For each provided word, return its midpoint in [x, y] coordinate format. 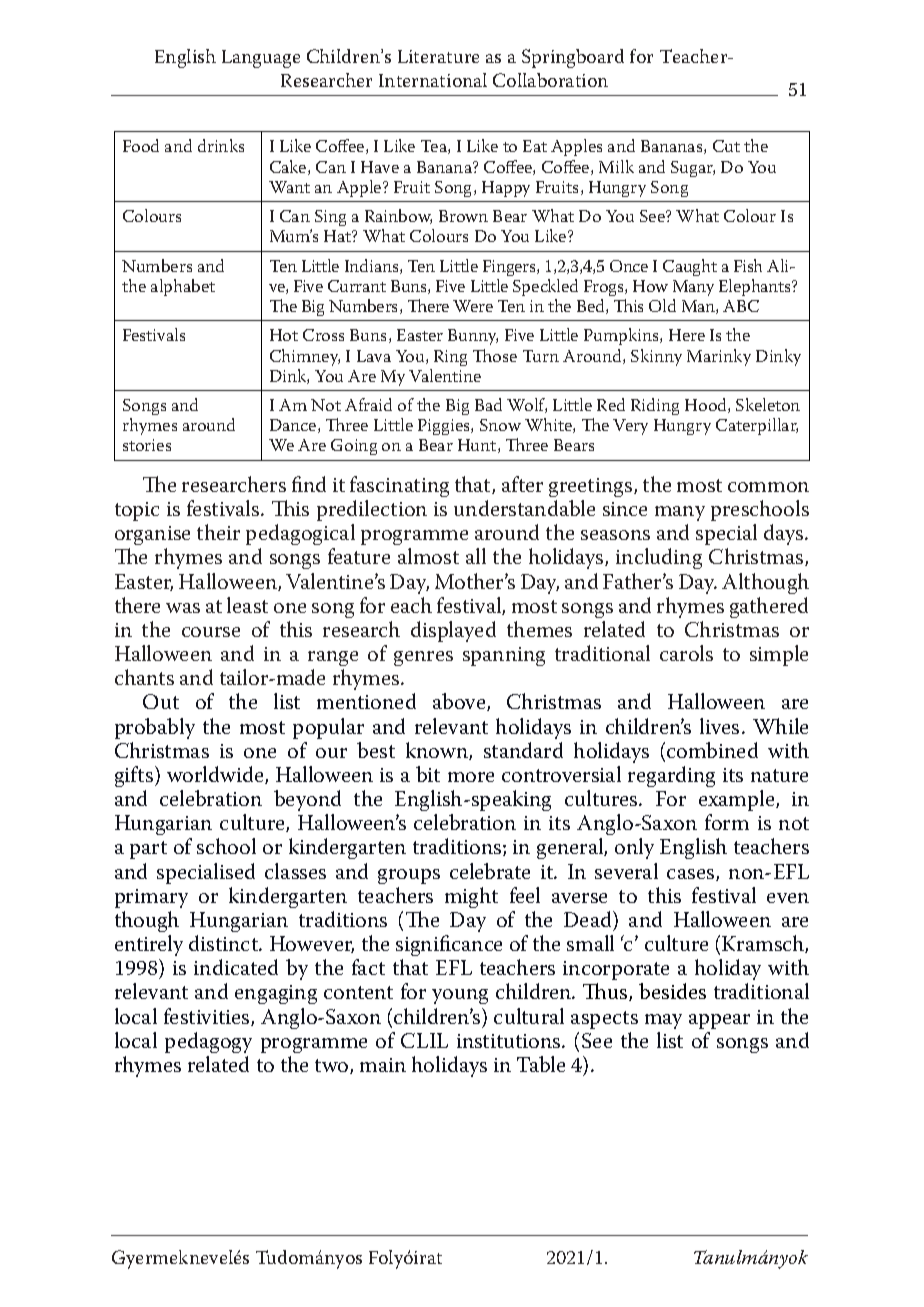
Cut [726, 146]
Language [261, 59]
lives [719, 726]
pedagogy [208, 1042]
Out [161, 701]
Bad [488, 404]
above [460, 702]
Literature [438, 56]
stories [147, 445]
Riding [655, 406]
